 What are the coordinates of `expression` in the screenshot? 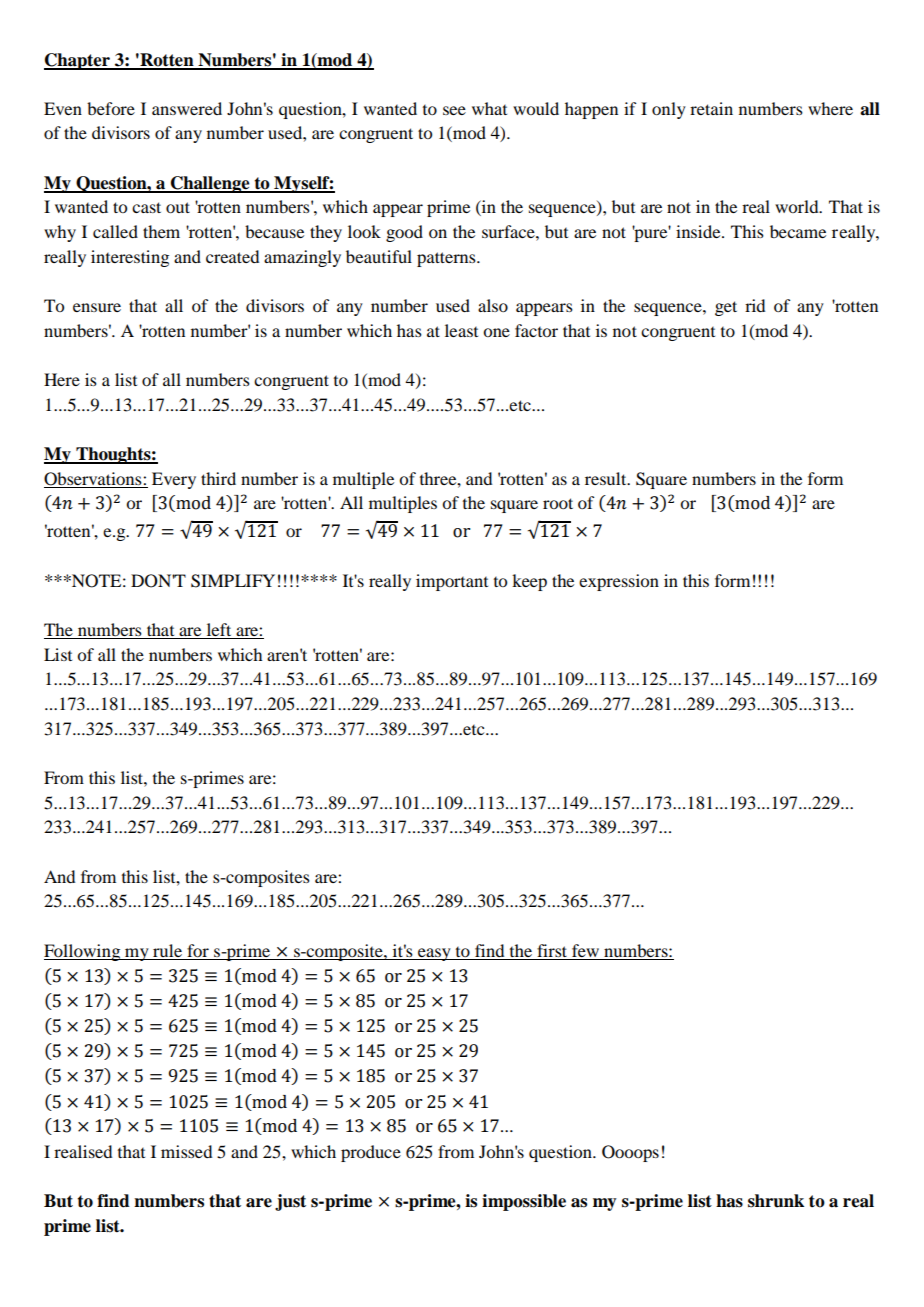 It's located at (619, 582).
